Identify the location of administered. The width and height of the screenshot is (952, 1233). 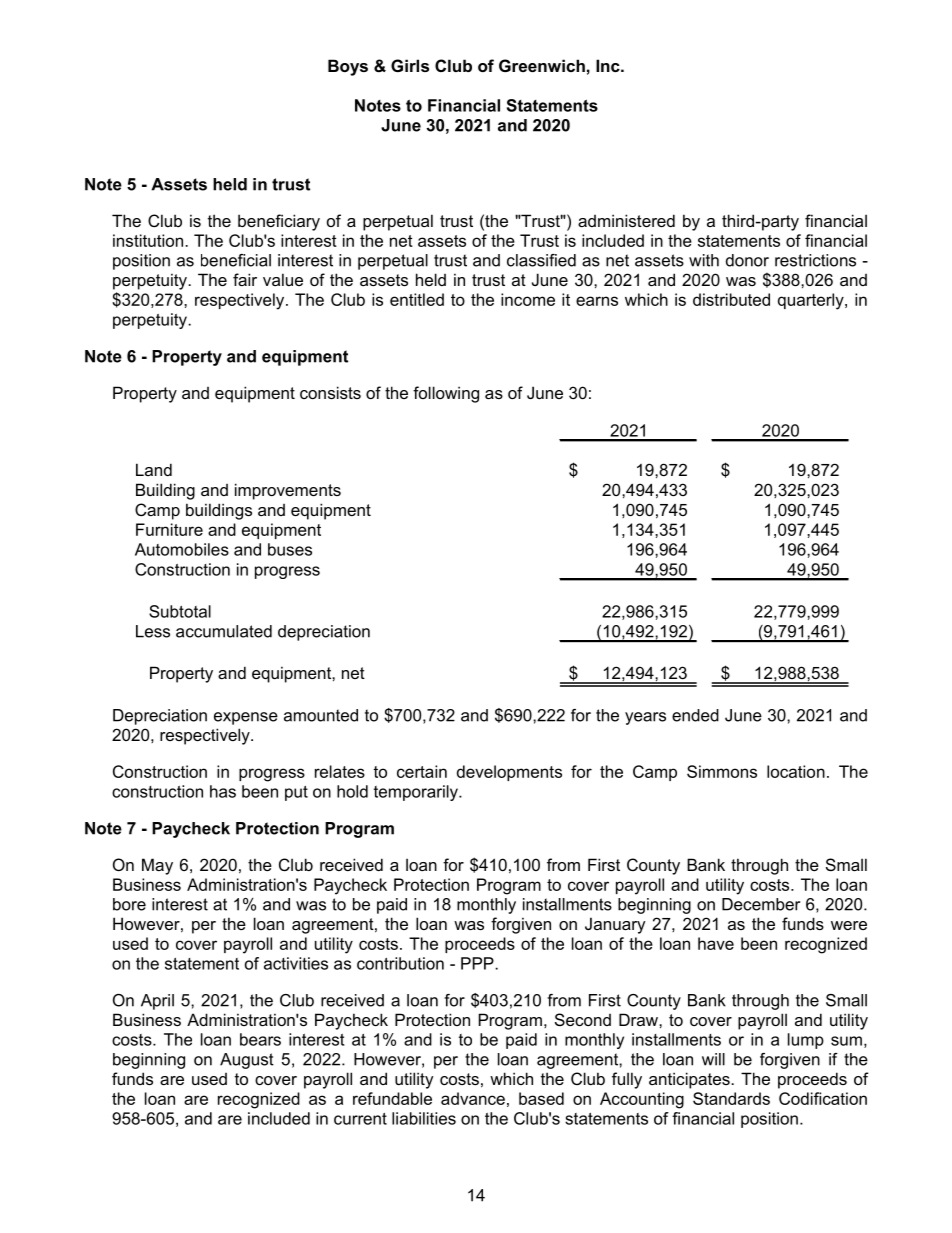
(626, 220).
